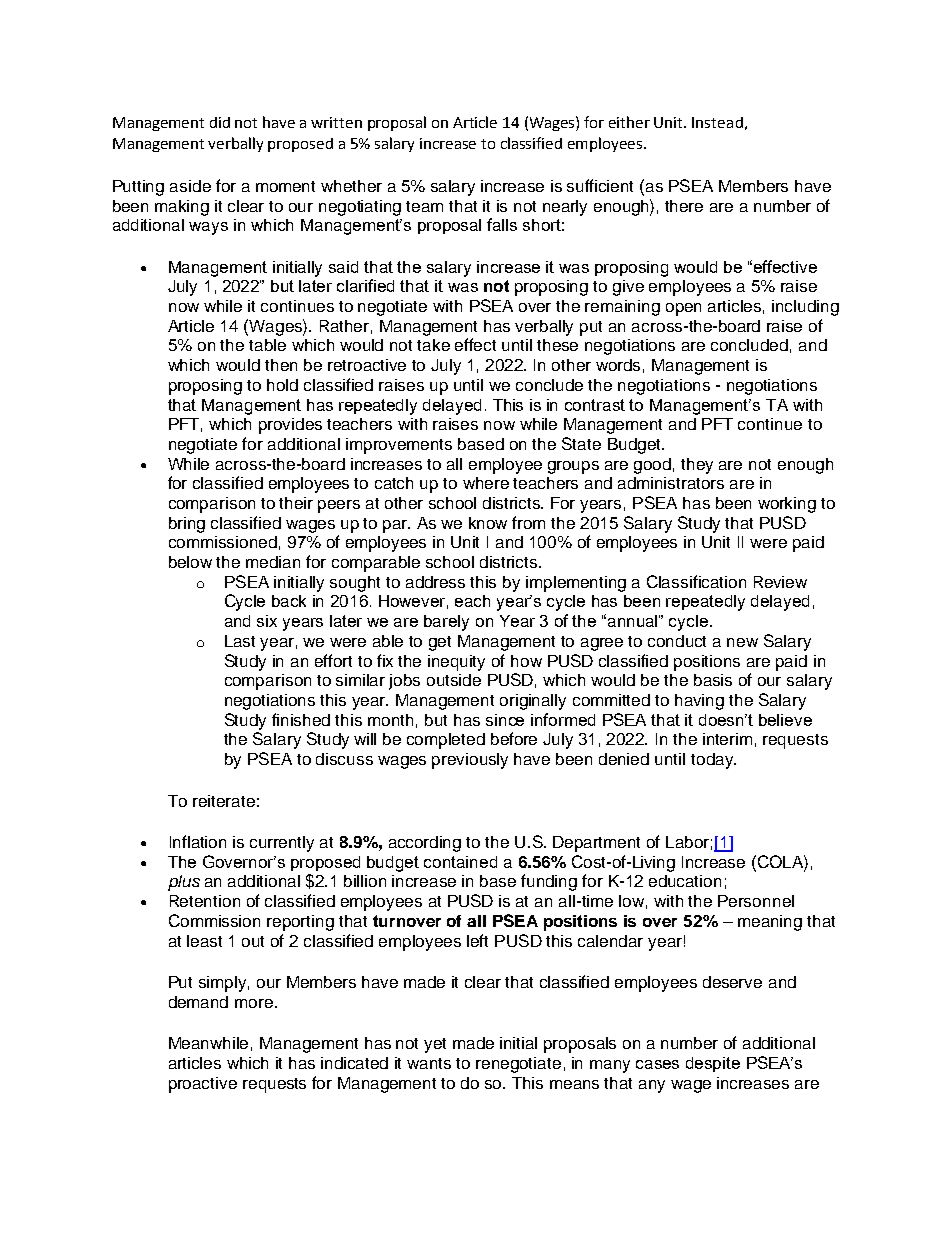 The height and width of the screenshot is (1233, 952). What do you see at coordinates (470, 761) in the screenshot?
I see `previously` at bounding box center [470, 761].
